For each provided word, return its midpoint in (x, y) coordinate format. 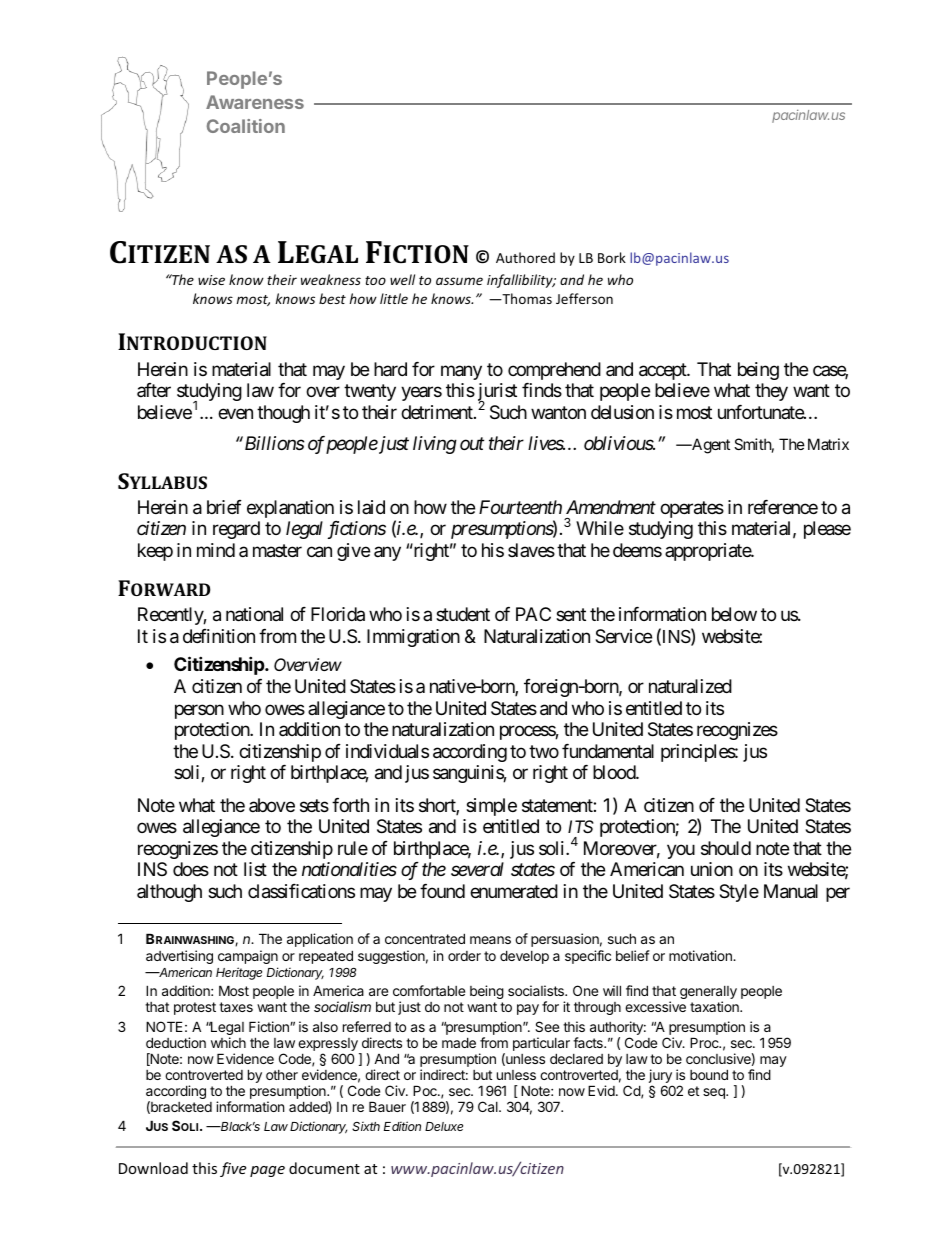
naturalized (690, 686)
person (199, 711)
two (544, 751)
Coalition (246, 126)
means (490, 940)
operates (692, 509)
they (771, 392)
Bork (612, 257)
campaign (248, 957)
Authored (525, 257)
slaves (531, 550)
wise (211, 280)
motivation (701, 955)
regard (236, 530)
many (461, 372)
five (233, 1169)
